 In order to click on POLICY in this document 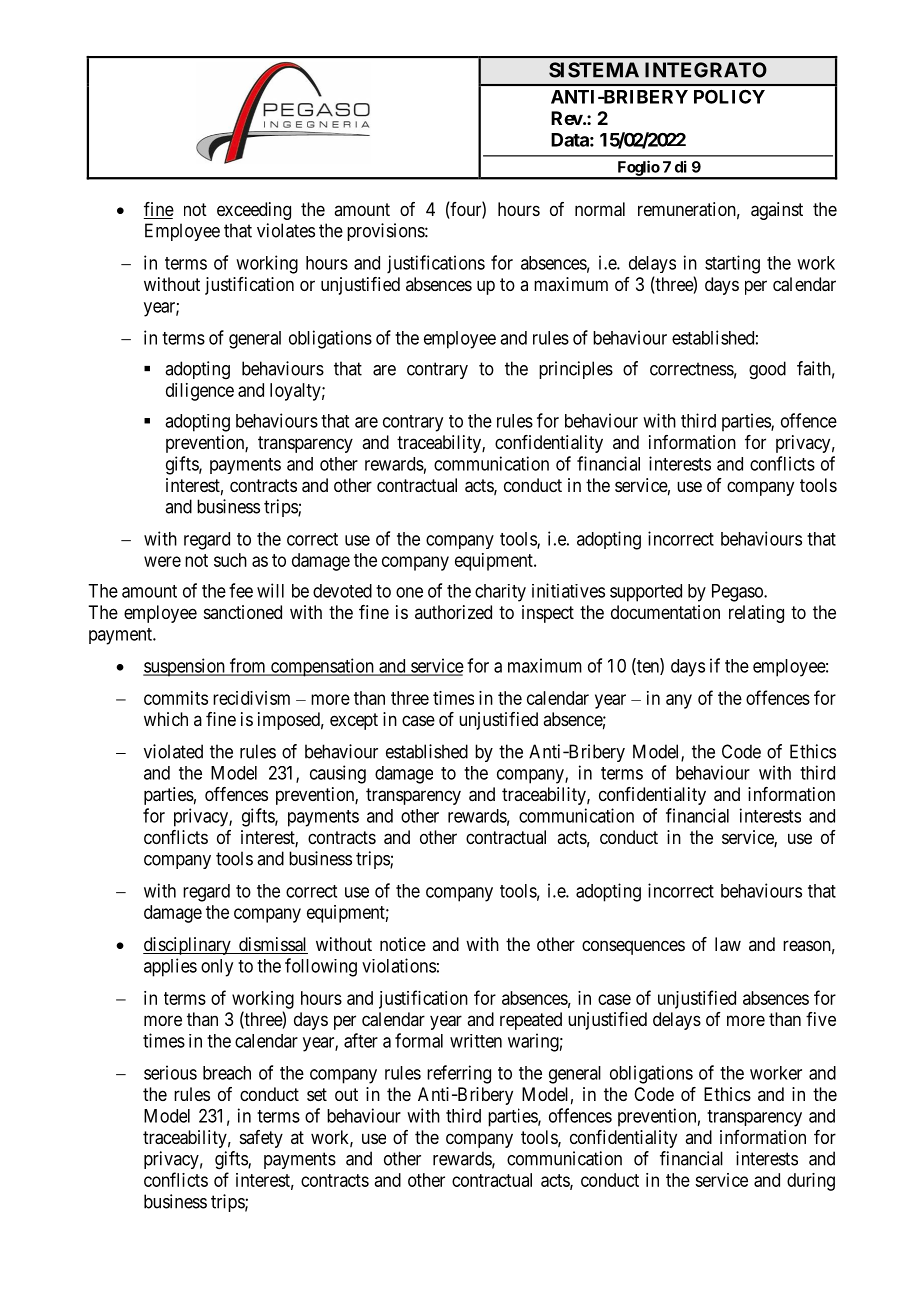, I will do `click(729, 96)`.
